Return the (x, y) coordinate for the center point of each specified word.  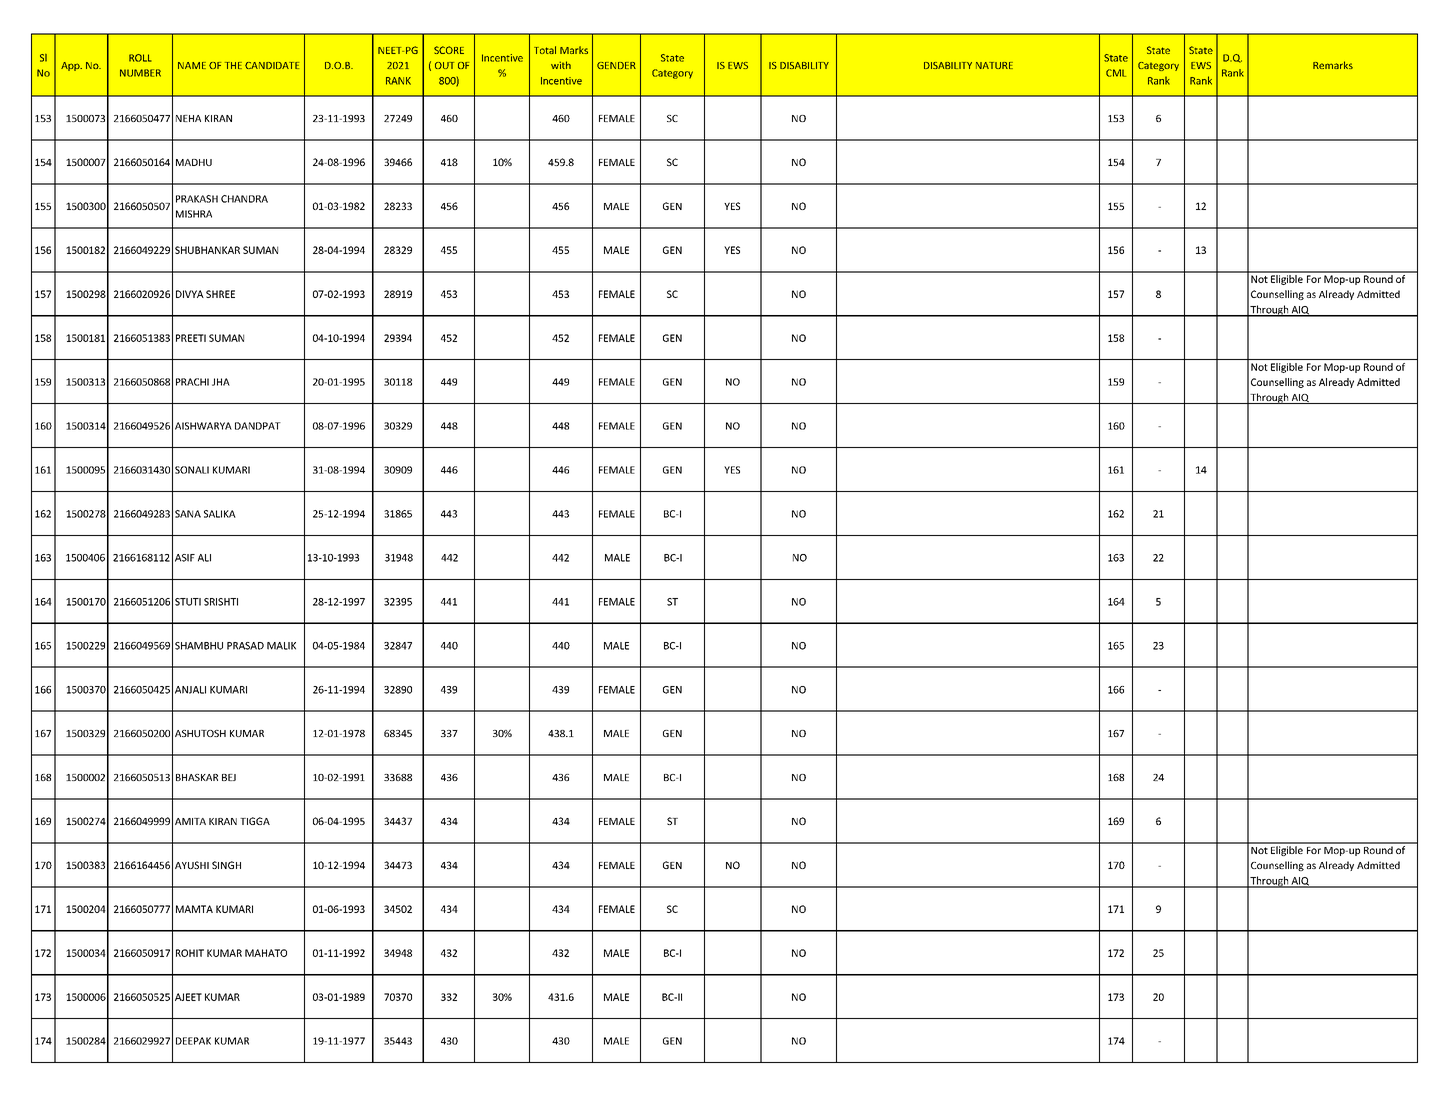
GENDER (616, 65)
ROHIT (190, 953)
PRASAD (245, 646)
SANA (188, 514)
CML (1116, 73)
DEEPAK (193, 1041)
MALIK (281, 646)
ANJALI (190, 690)
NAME (192, 65)
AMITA (190, 821)
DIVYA (190, 294)
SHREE (220, 294)
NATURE (994, 65)
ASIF (185, 558)
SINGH (226, 865)
